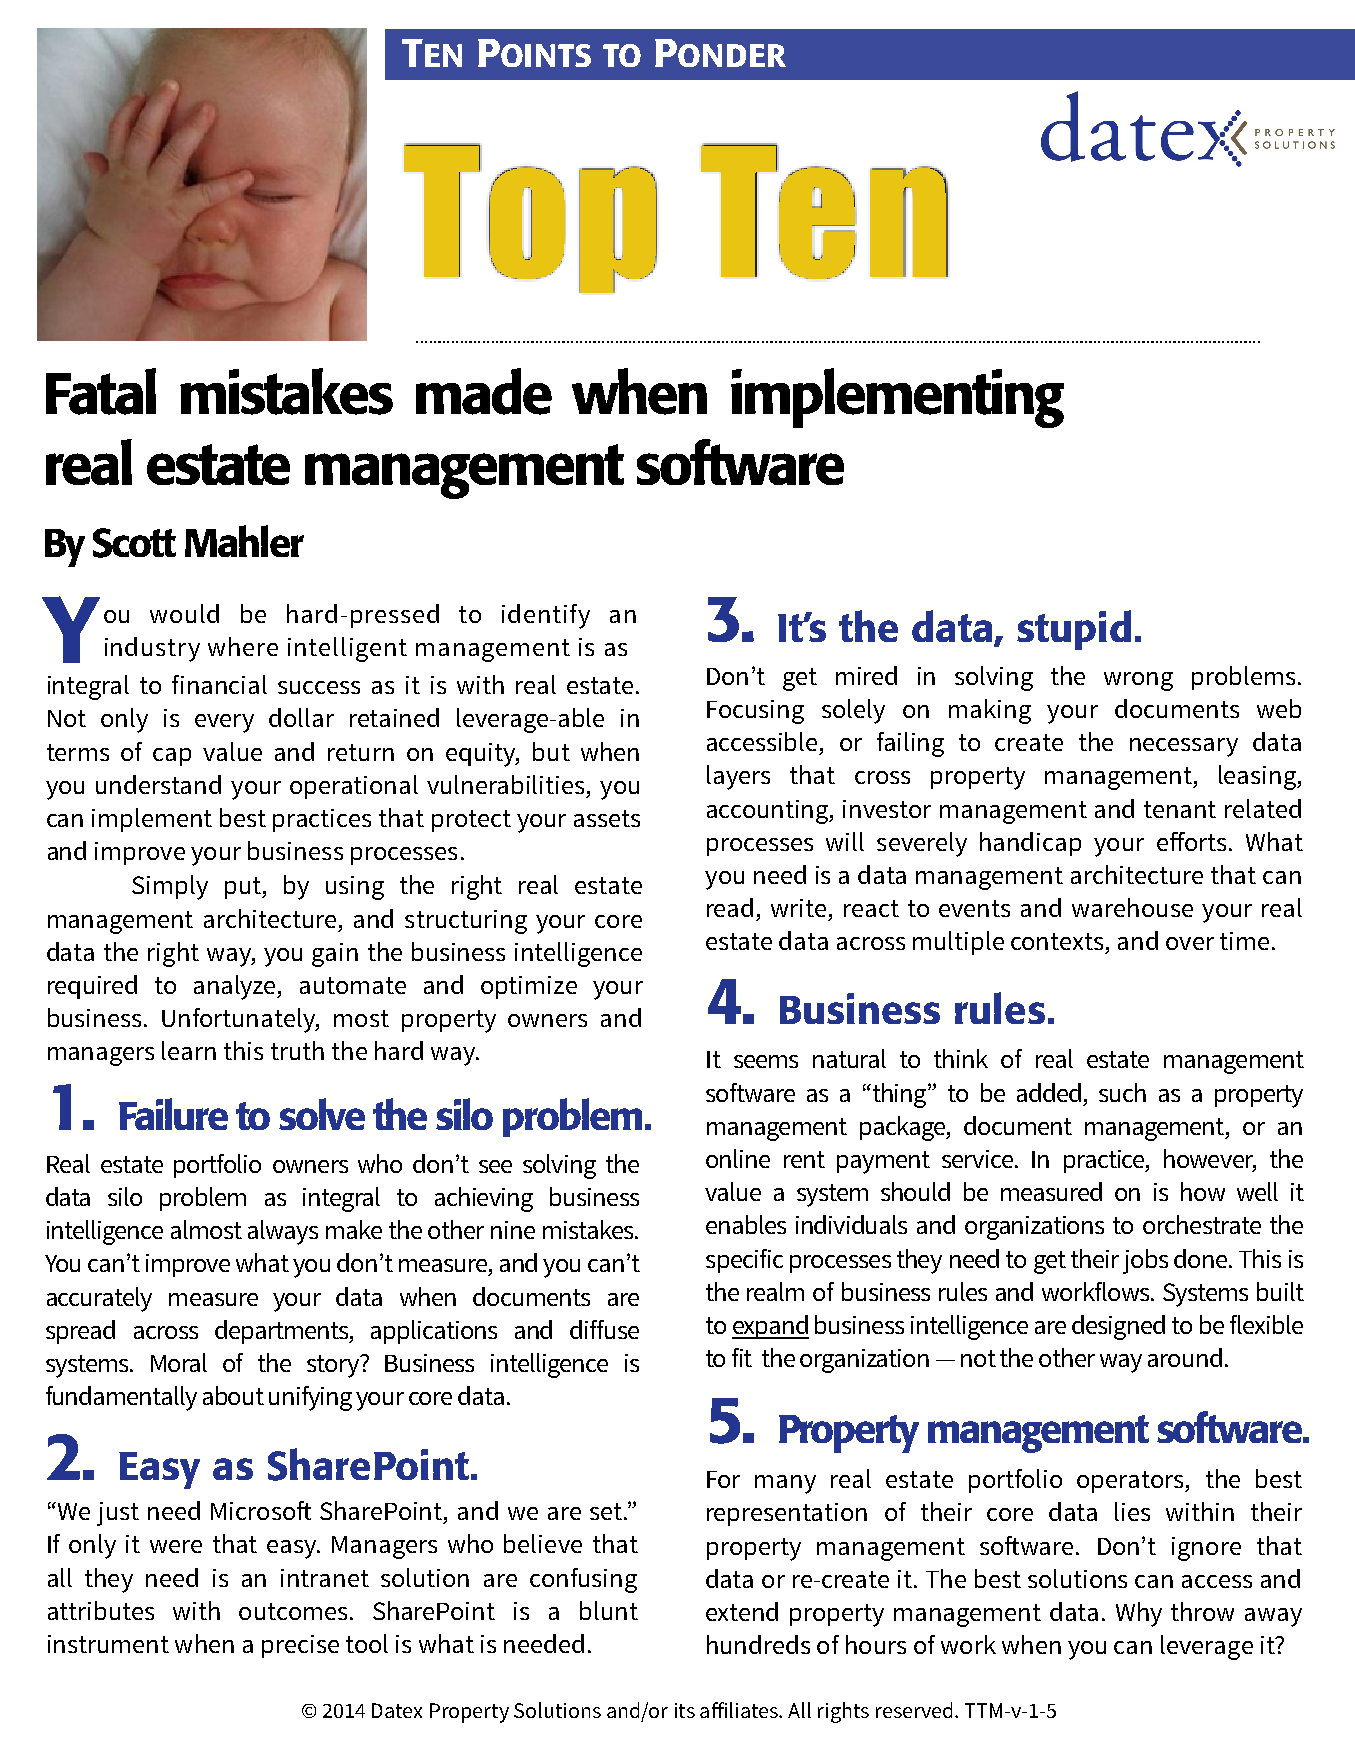 Image resolution: width=1355 pixels, height=1753 pixels. Describe the element at coordinates (300, 1646) in the screenshot. I see `precise` at that location.
